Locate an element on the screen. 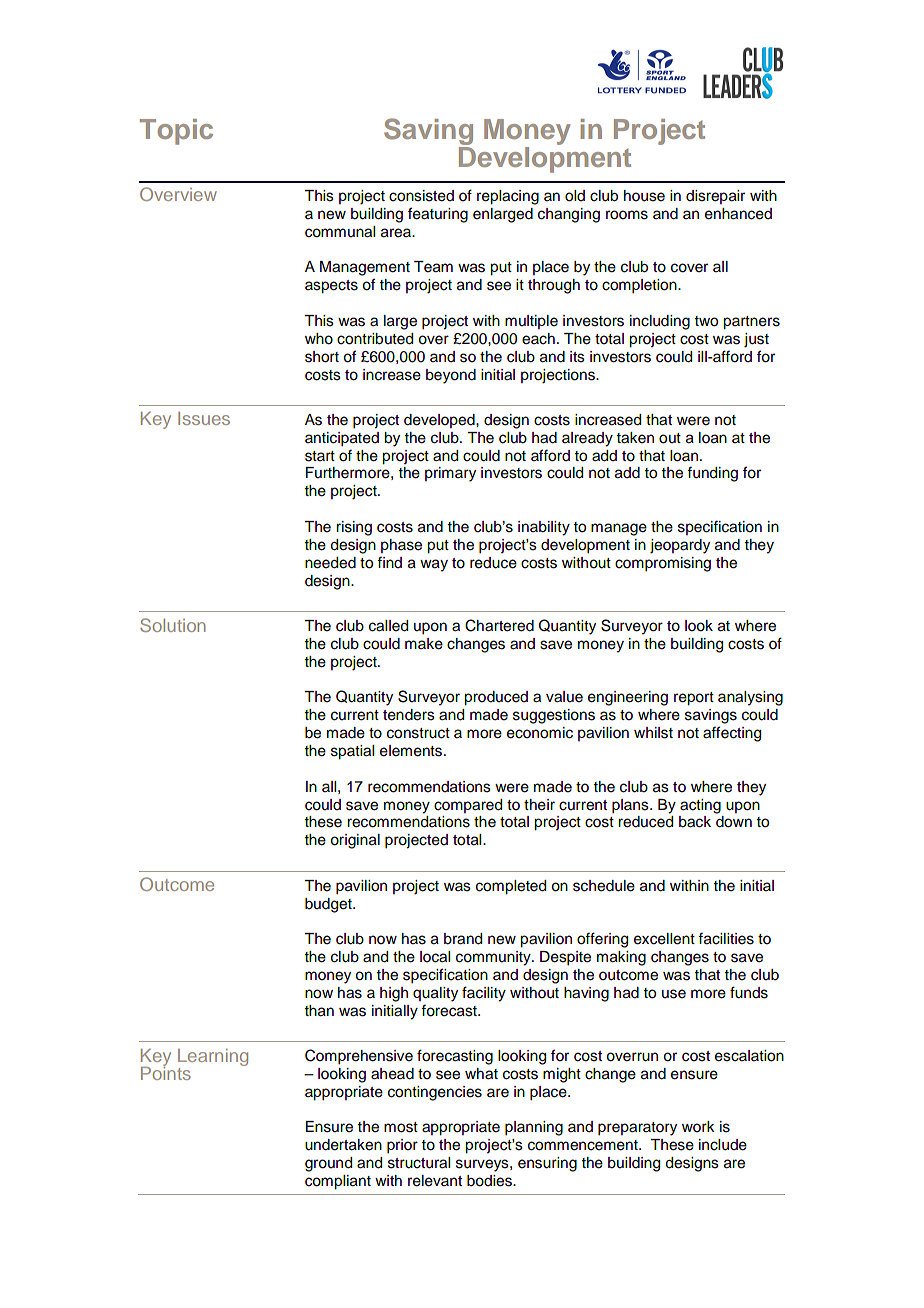  spatial is located at coordinates (352, 752).
